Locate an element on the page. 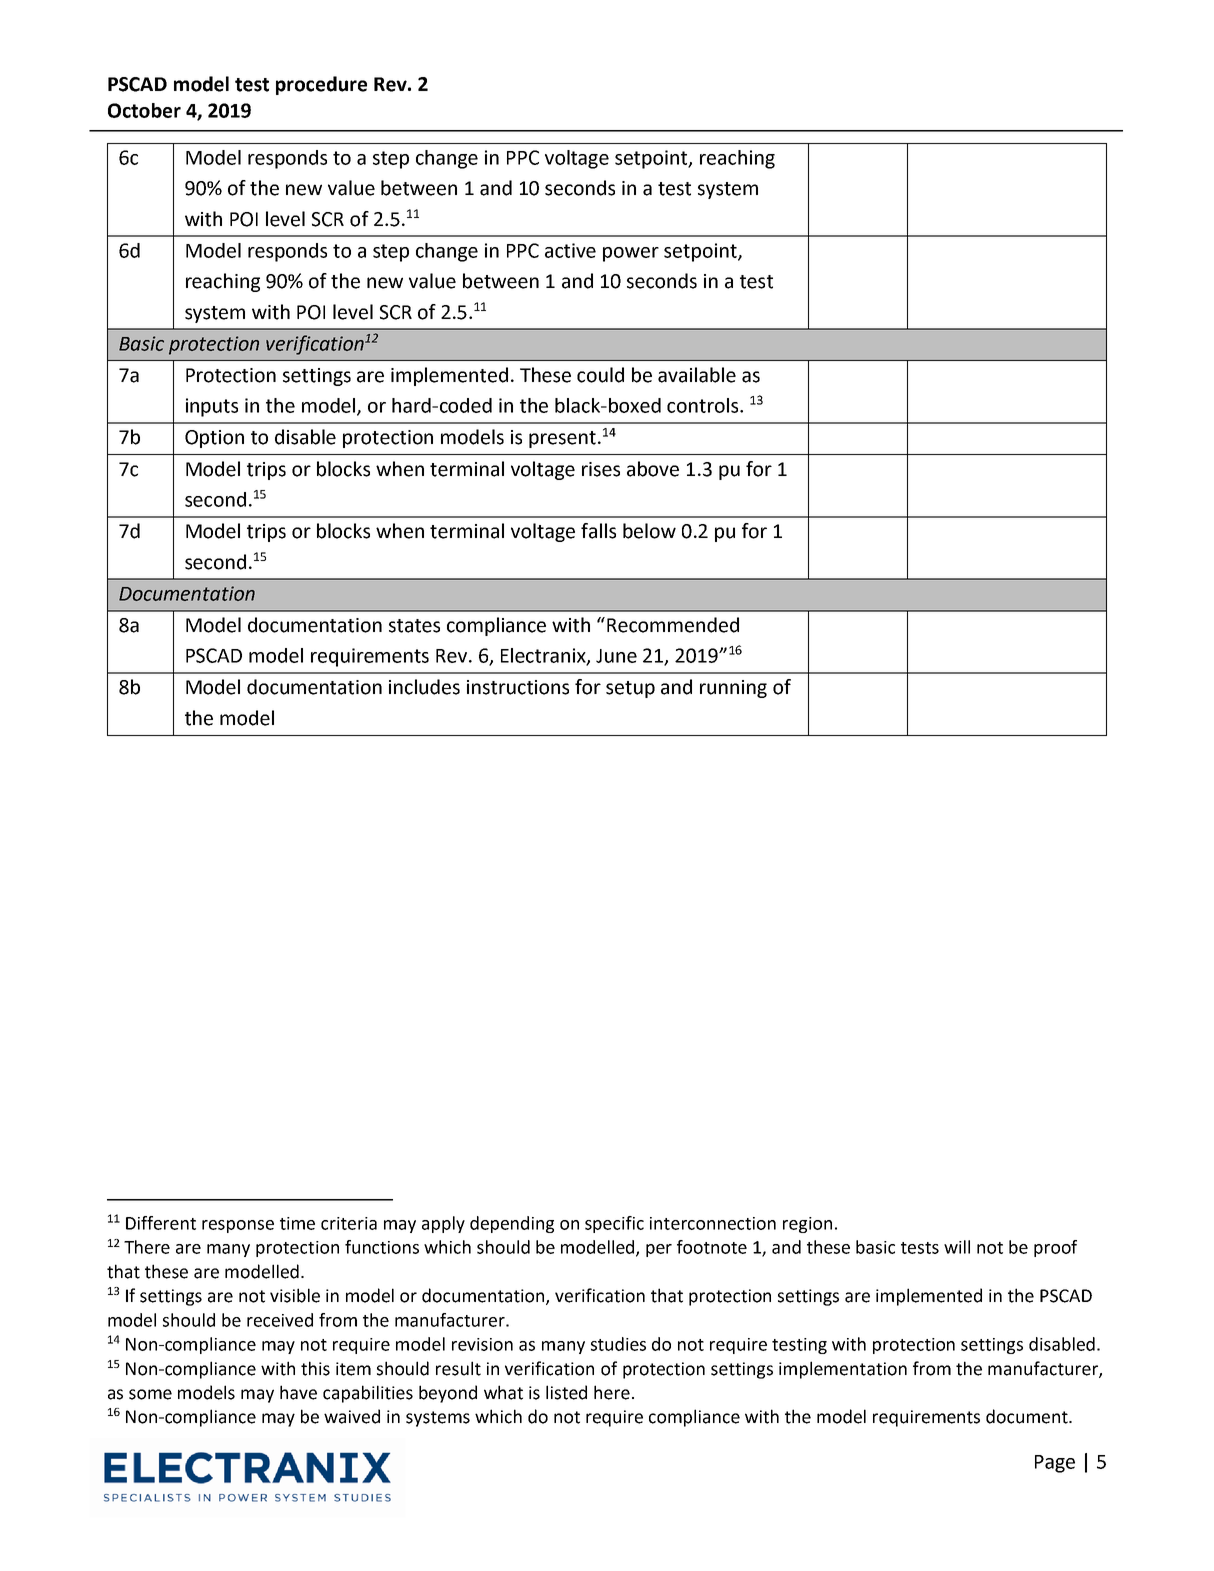 This document has height=1571, width=1214. specific is located at coordinates (614, 1224).
